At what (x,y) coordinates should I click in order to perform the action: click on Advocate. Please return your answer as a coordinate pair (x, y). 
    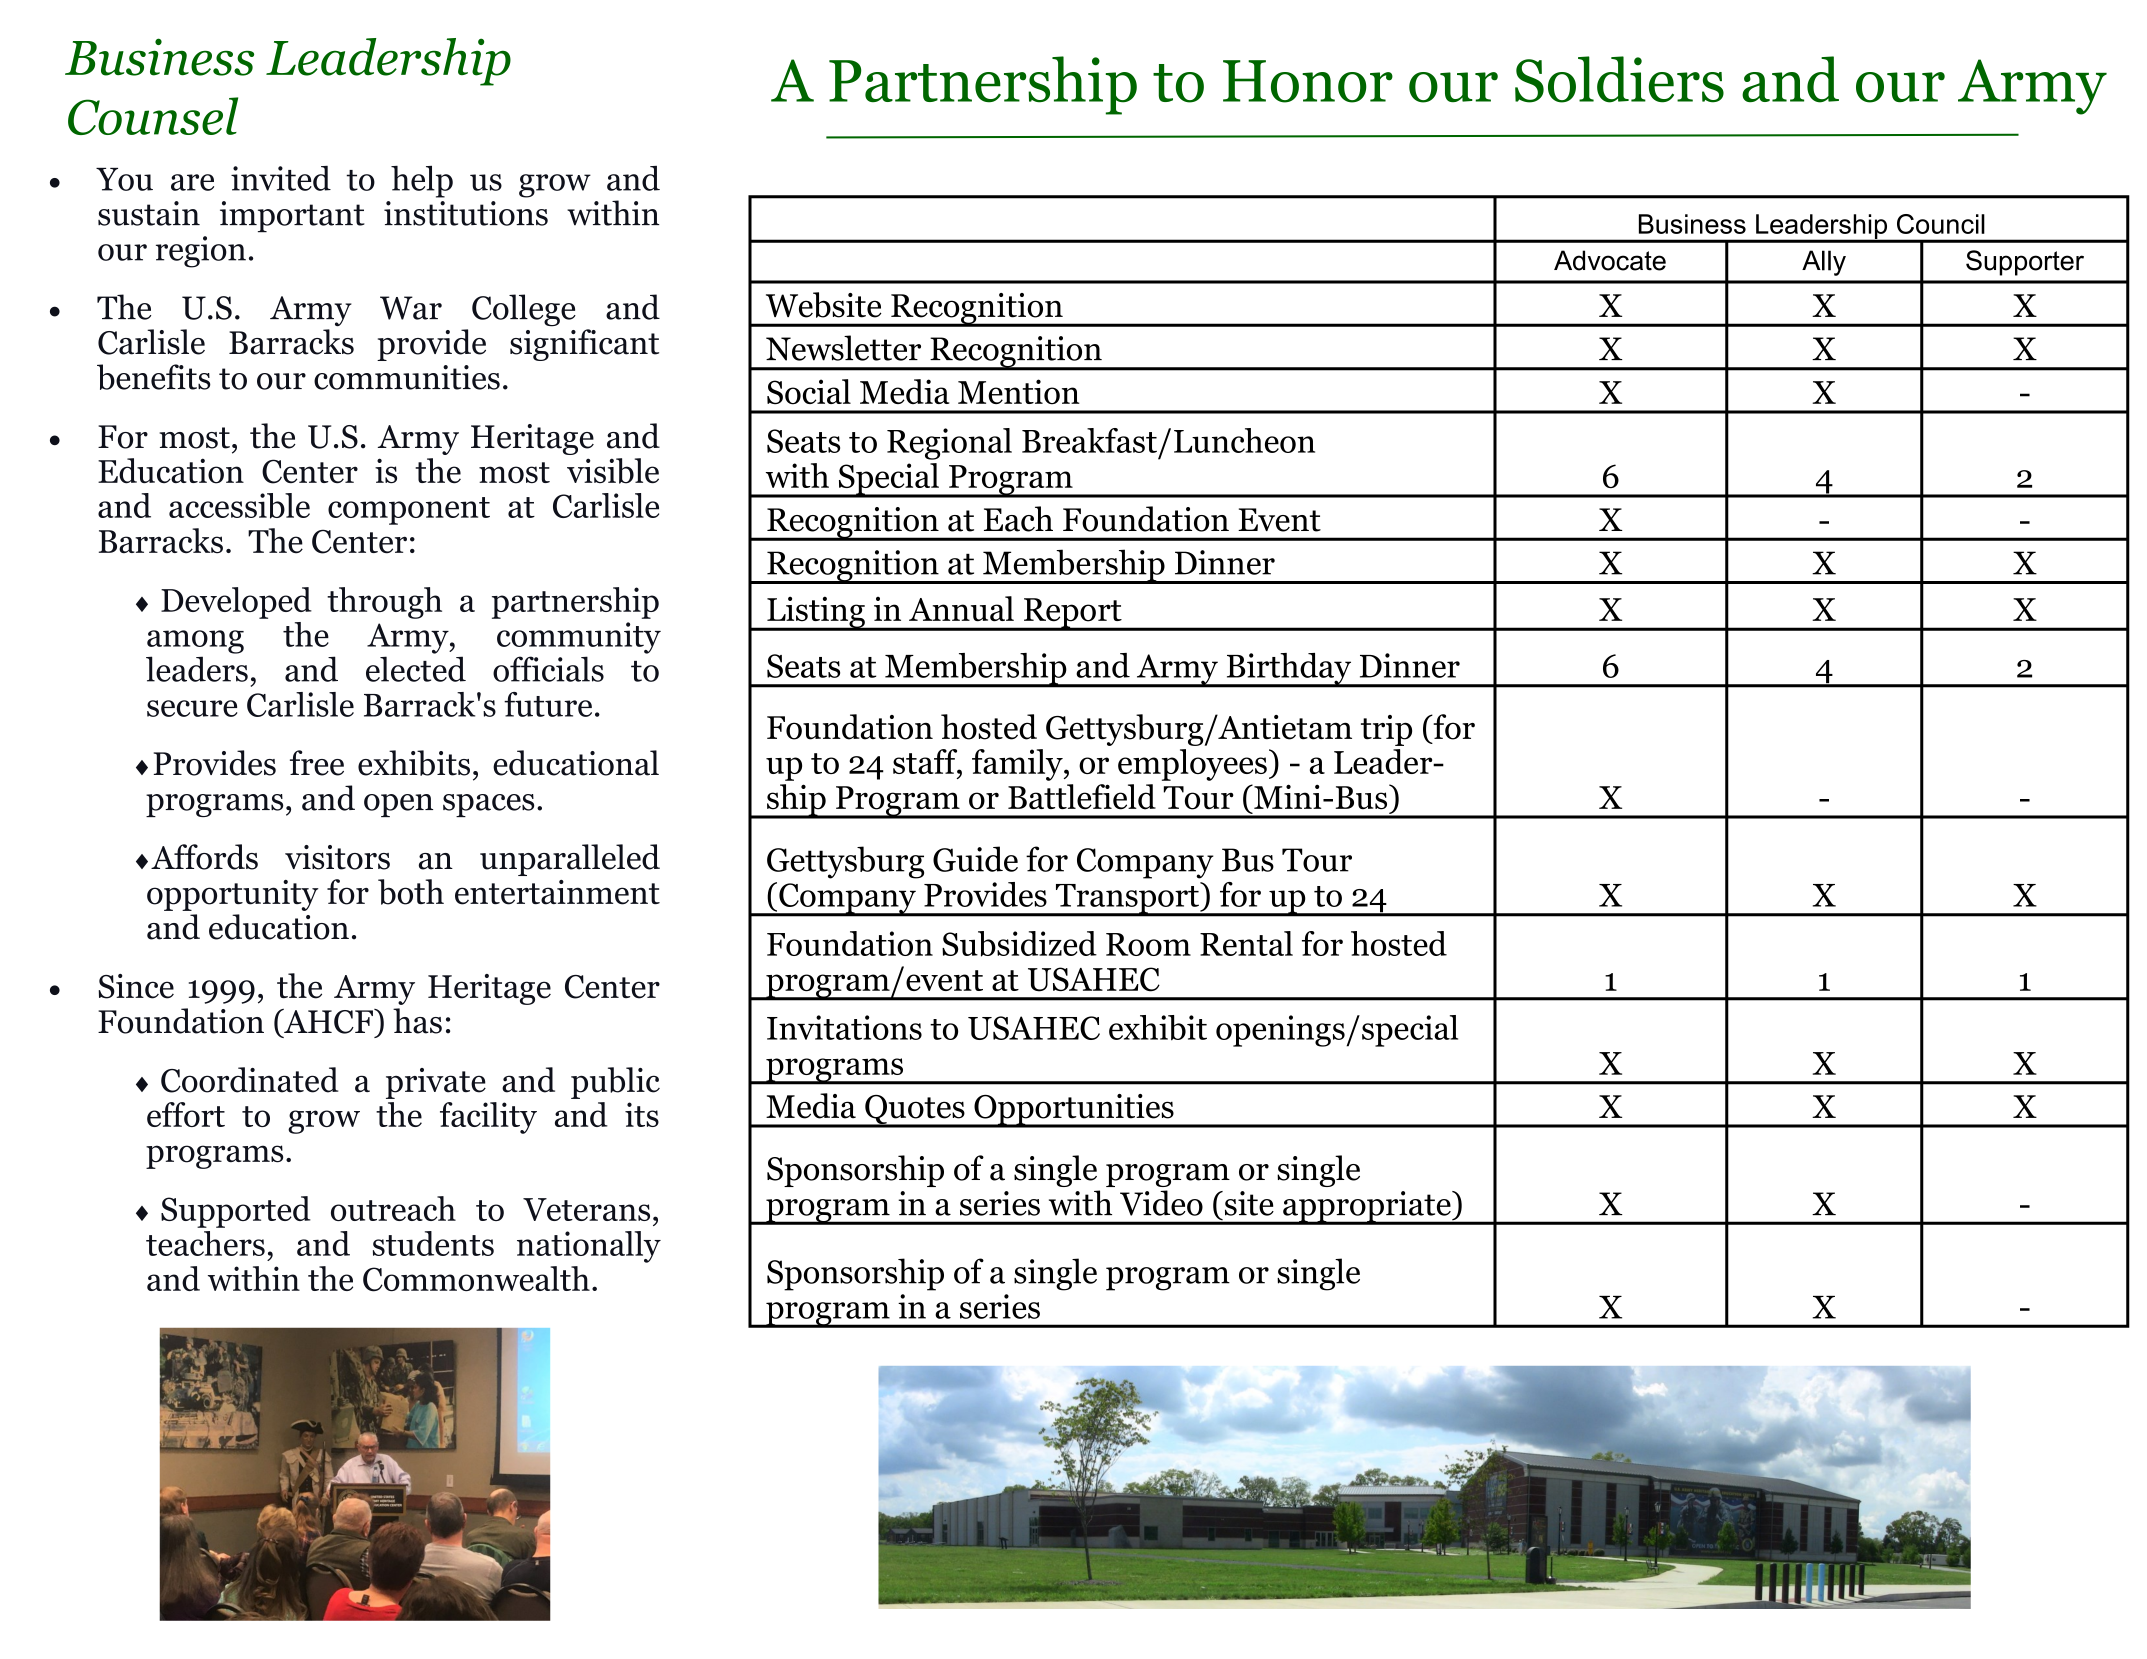
    Looking at the image, I should click on (1610, 260).
